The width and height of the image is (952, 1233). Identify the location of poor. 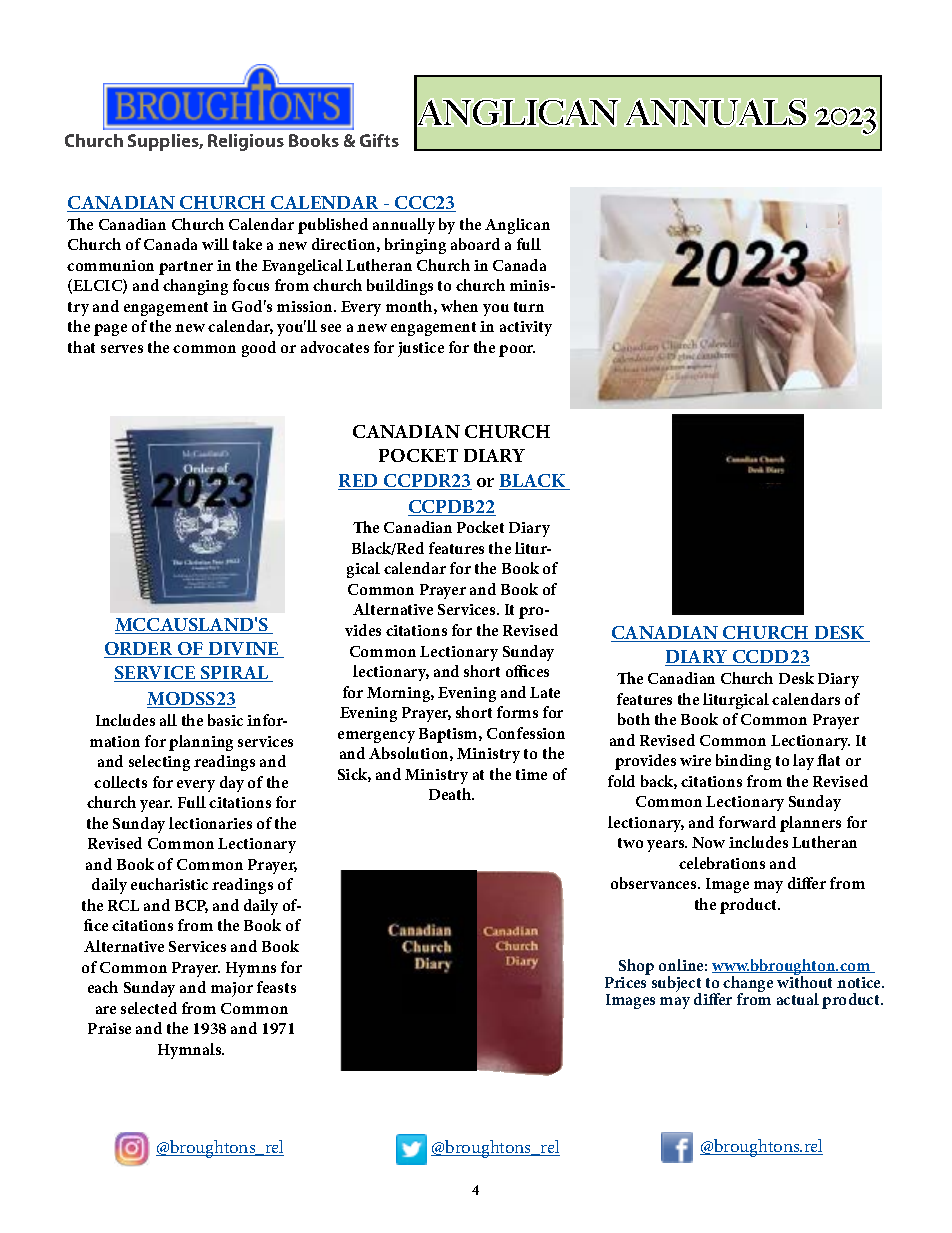
(517, 351).
